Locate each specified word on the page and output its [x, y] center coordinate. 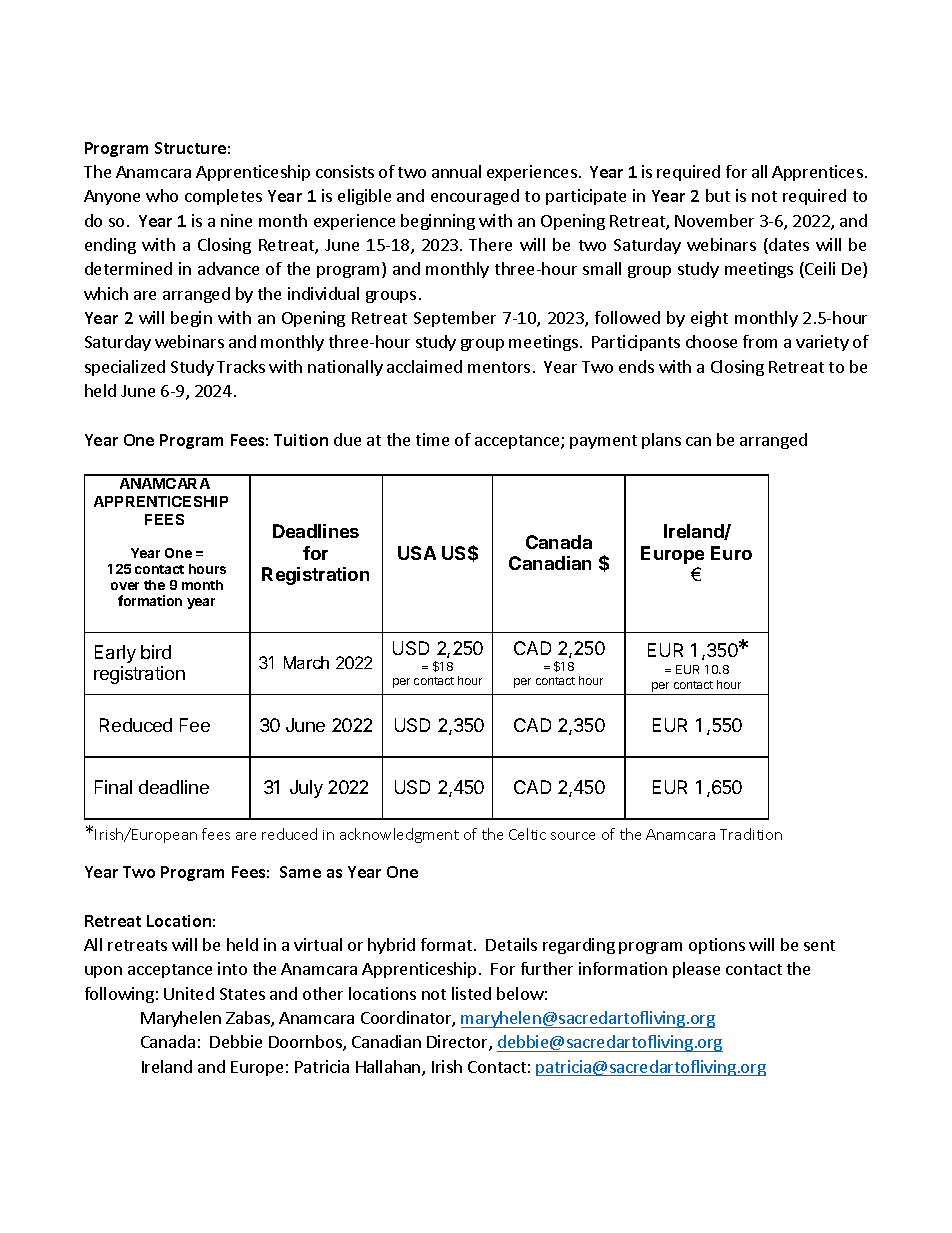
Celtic [527, 834]
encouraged [475, 197]
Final [113, 787]
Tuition [301, 440]
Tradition [751, 834]
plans [661, 441]
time [432, 439]
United [189, 993]
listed [471, 993]
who [162, 195]
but [718, 195]
